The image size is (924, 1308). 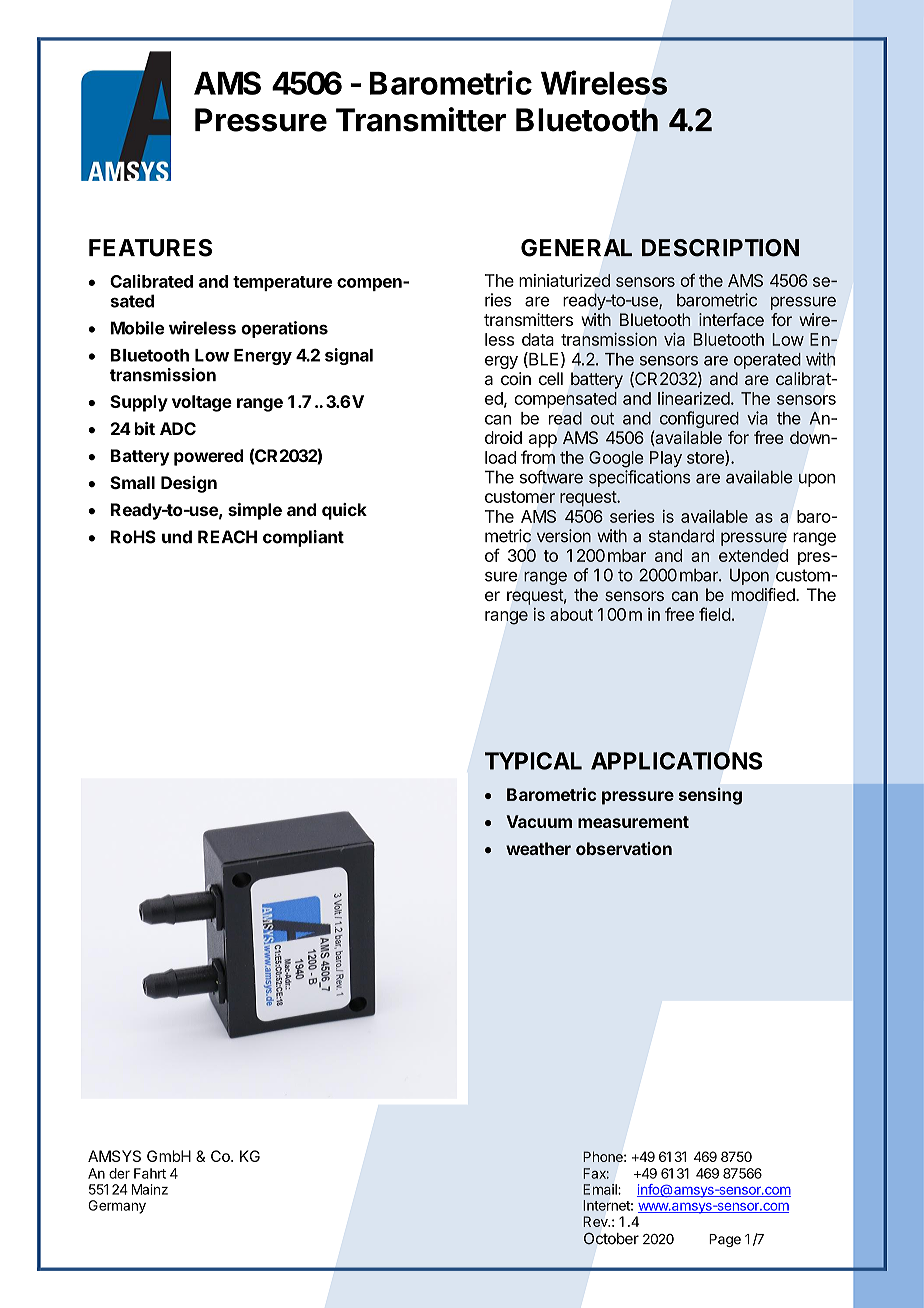 I want to click on APPLICATIONS, so click(x=676, y=761).
